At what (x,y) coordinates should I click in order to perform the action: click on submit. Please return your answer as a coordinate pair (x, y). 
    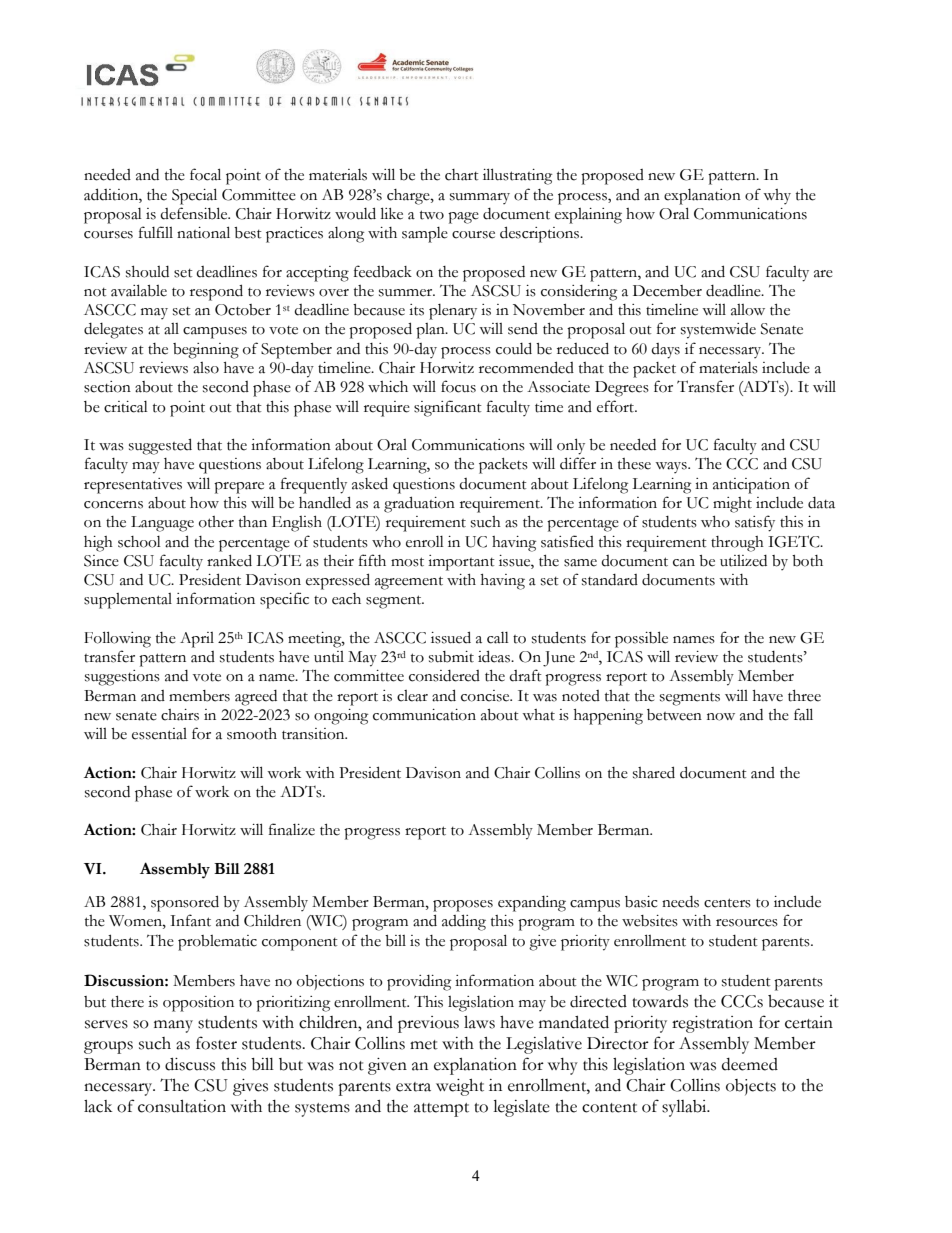
    Looking at the image, I should click on (451, 657).
